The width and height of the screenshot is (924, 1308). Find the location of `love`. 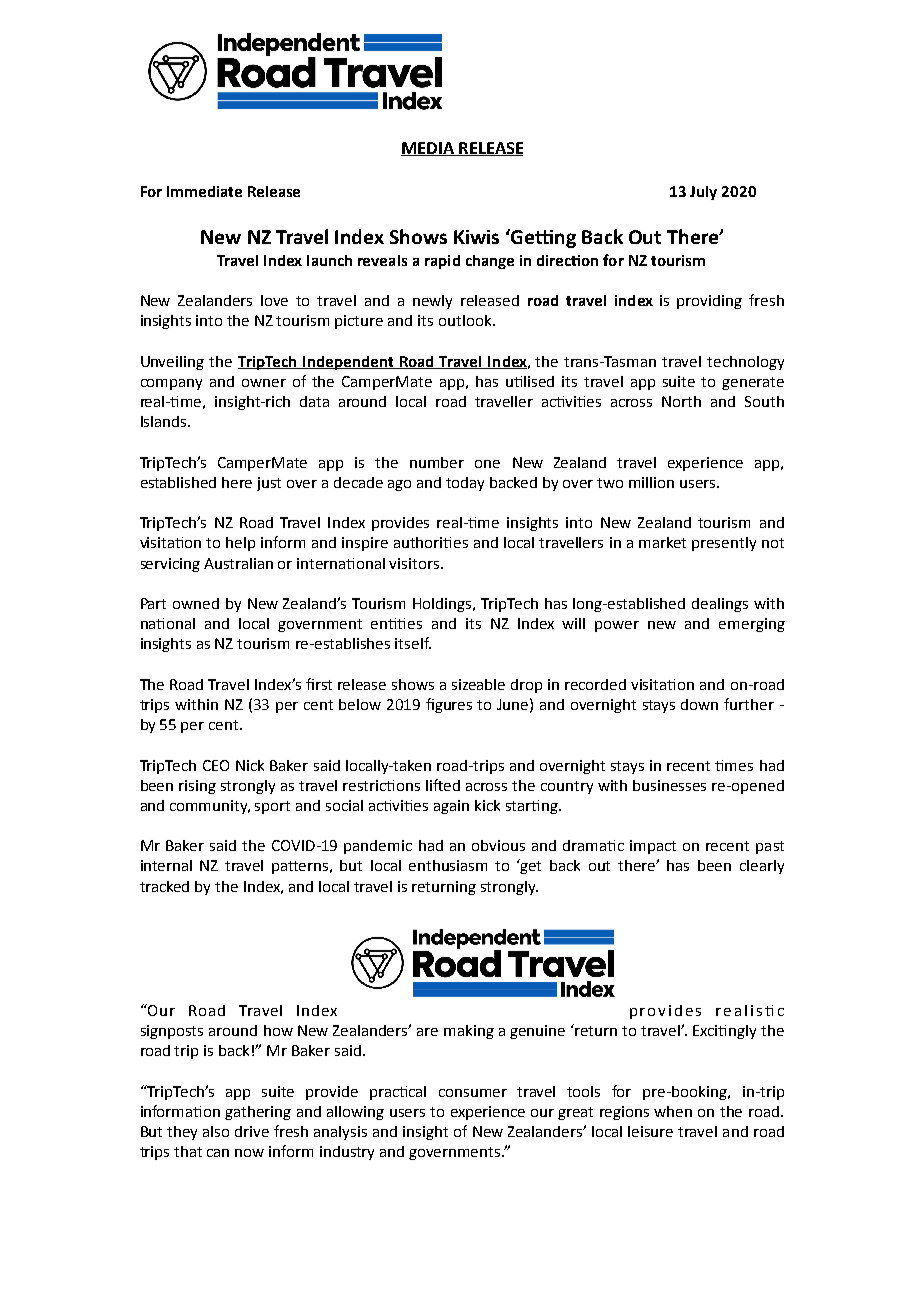

love is located at coordinates (274, 300).
